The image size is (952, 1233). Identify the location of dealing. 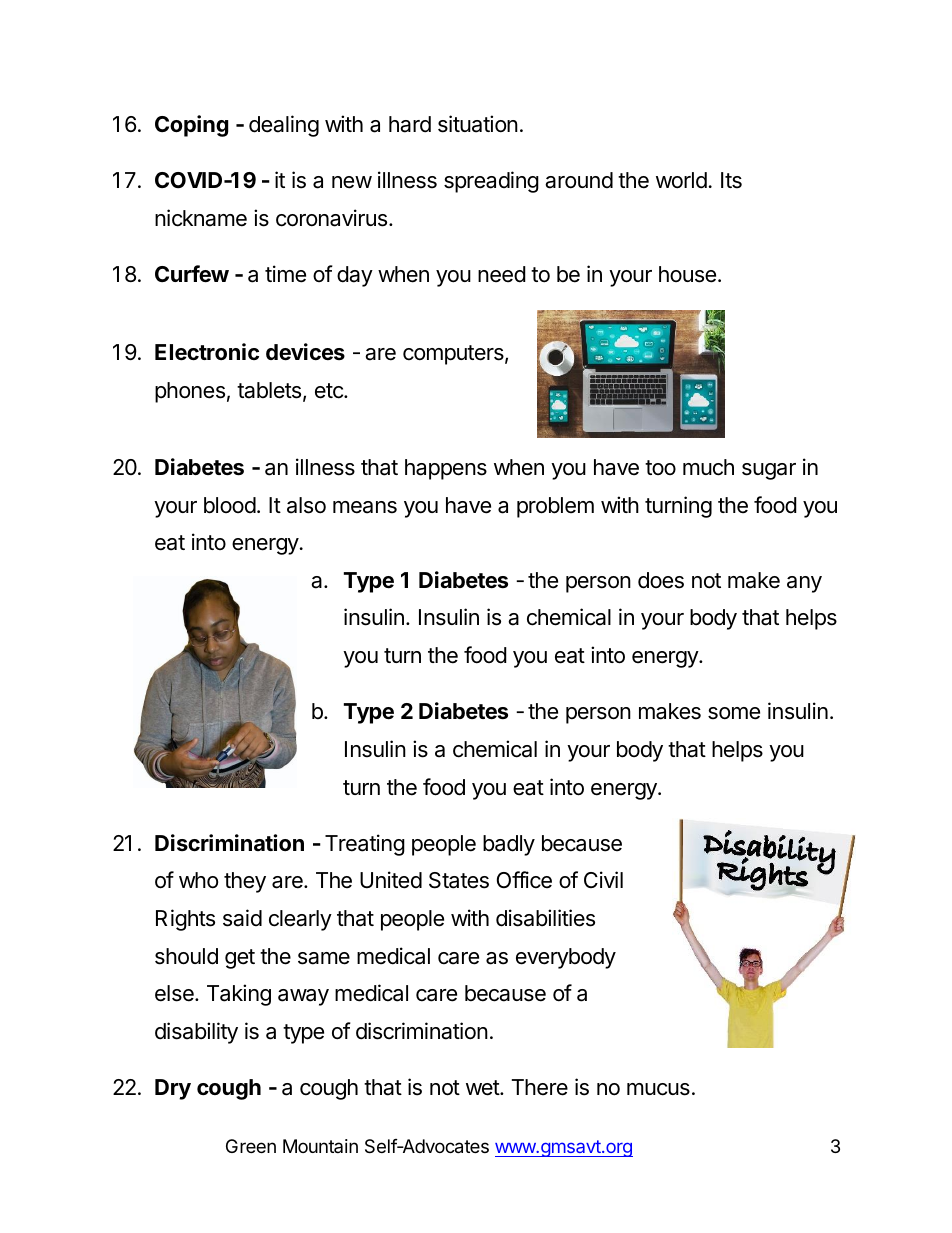
(284, 126).
